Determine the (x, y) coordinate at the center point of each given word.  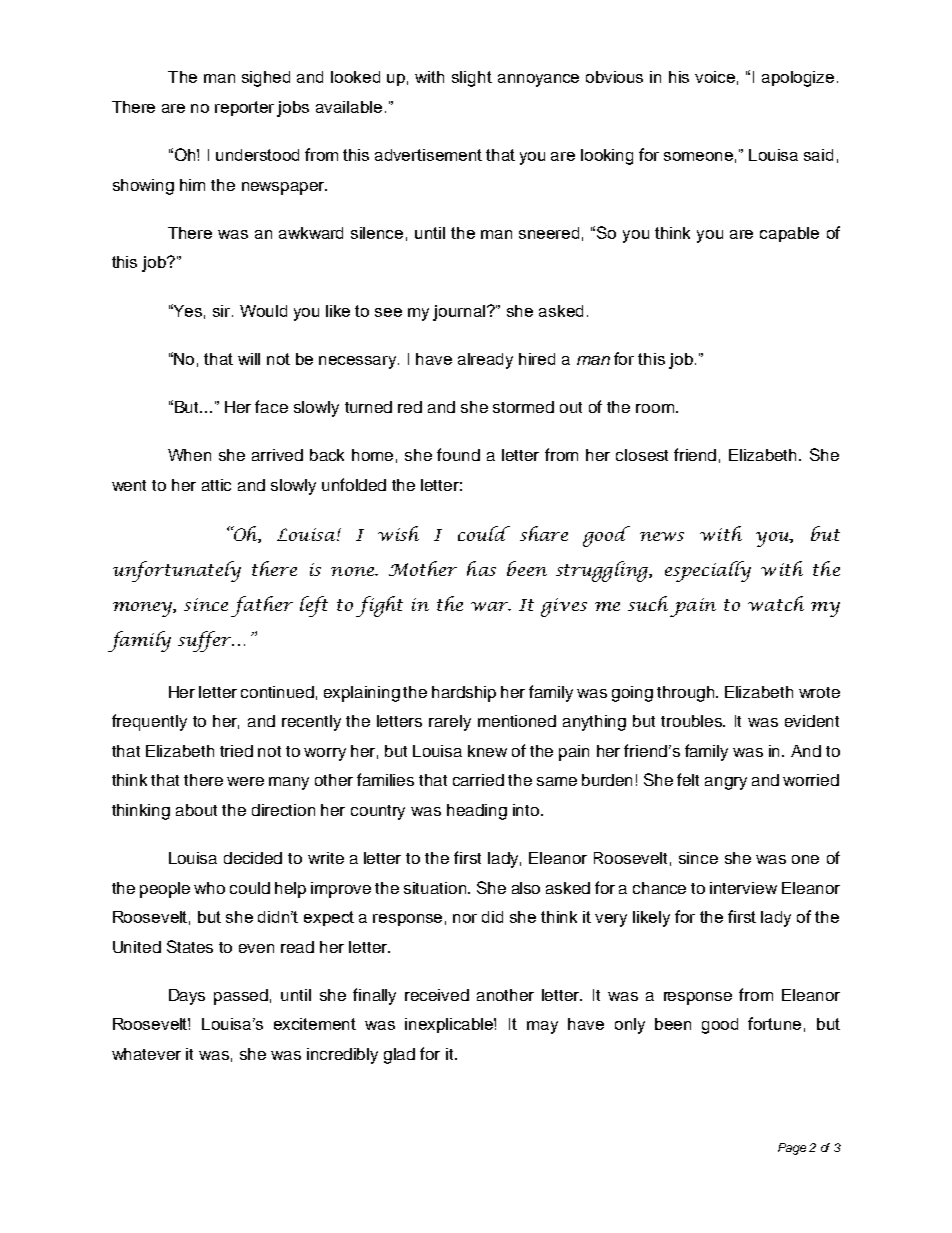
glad (399, 1056)
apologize (798, 79)
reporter (244, 108)
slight (472, 79)
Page (792, 1149)
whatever (146, 1054)
